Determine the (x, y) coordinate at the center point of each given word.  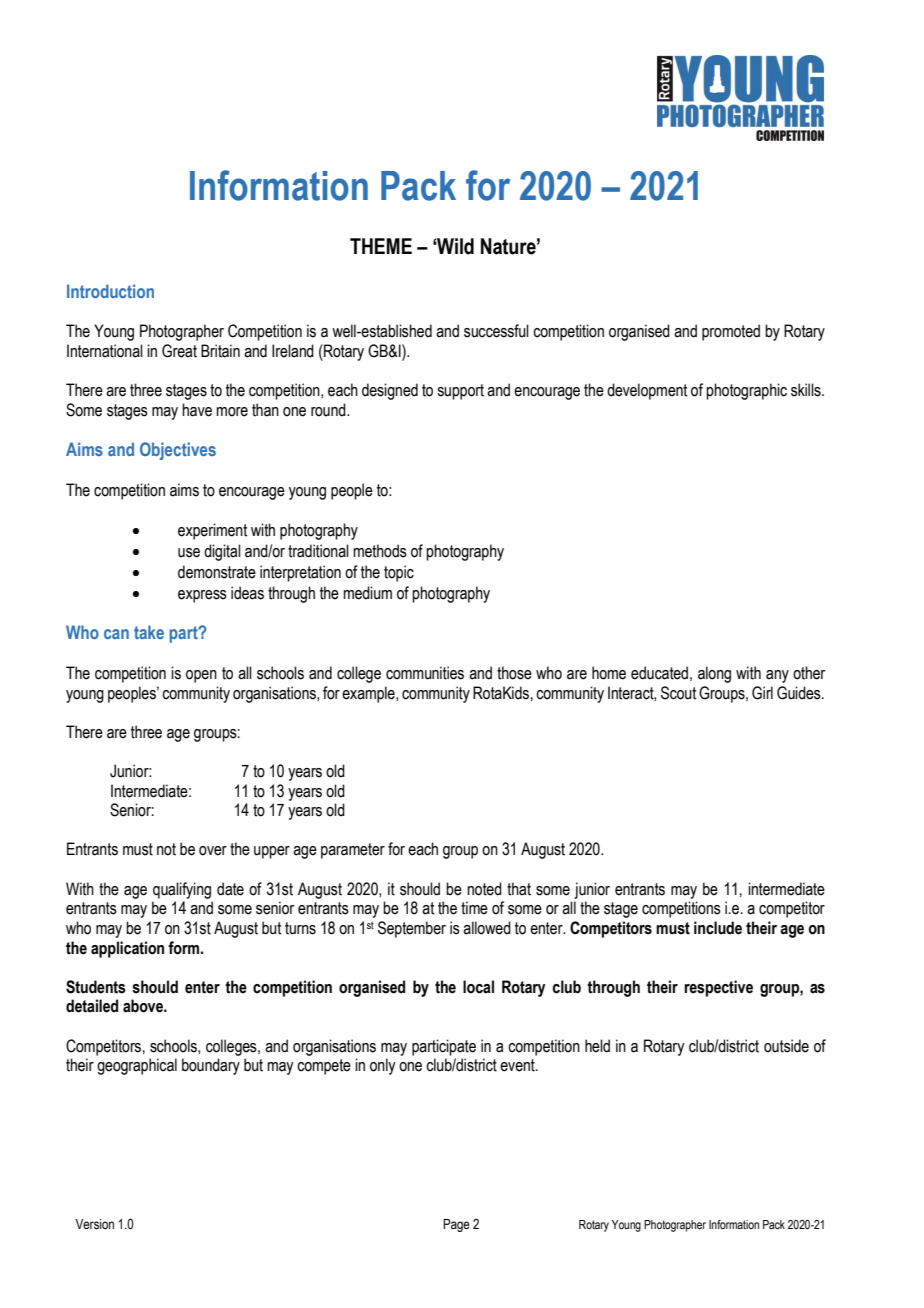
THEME (381, 246)
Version (94, 1224)
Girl (762, 693)
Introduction (110, 291)
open (201, 676)
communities (425, 673)
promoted (731, 332)
